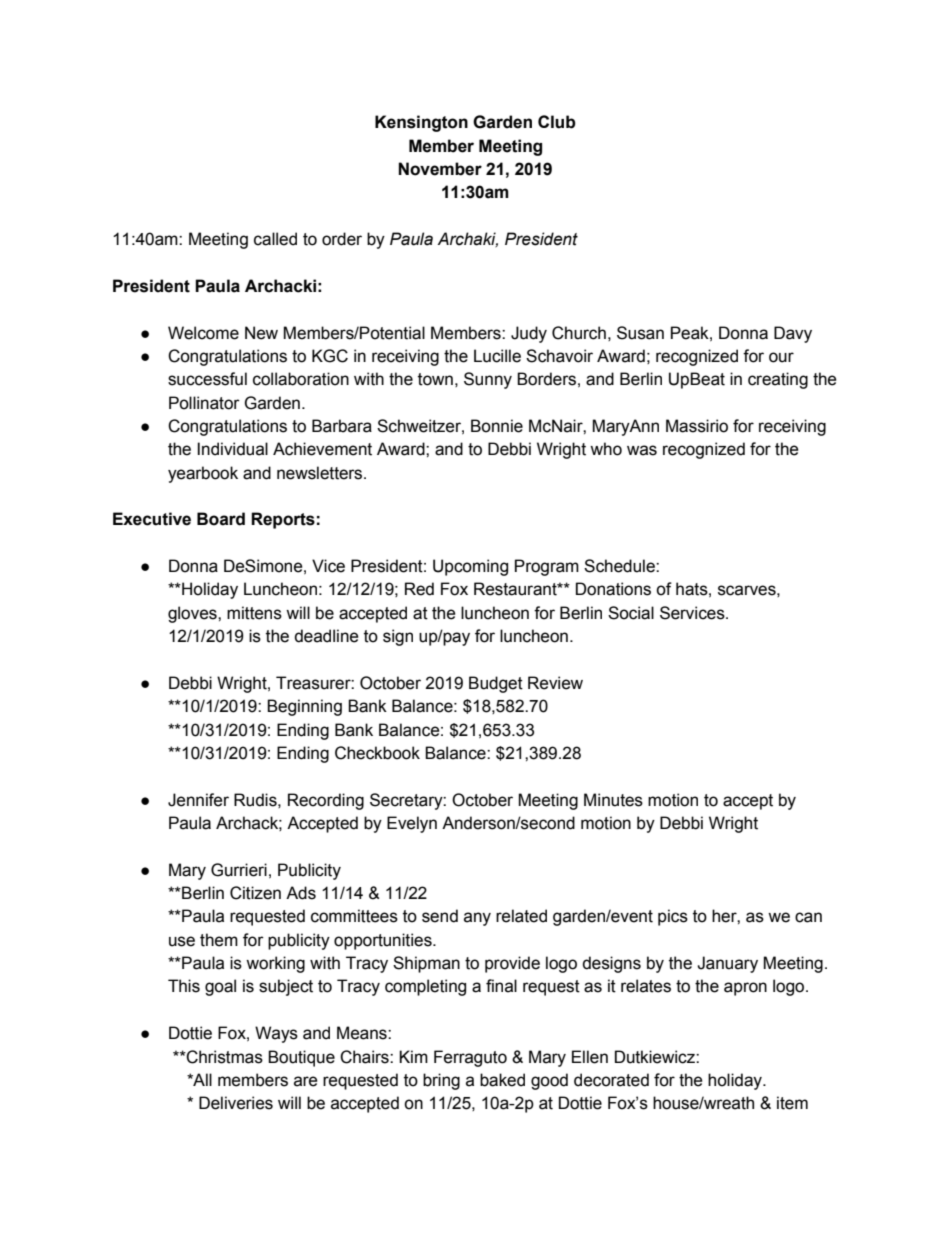 This document has width=952, height=1233. I want to click on Social, so click(631, 613).
